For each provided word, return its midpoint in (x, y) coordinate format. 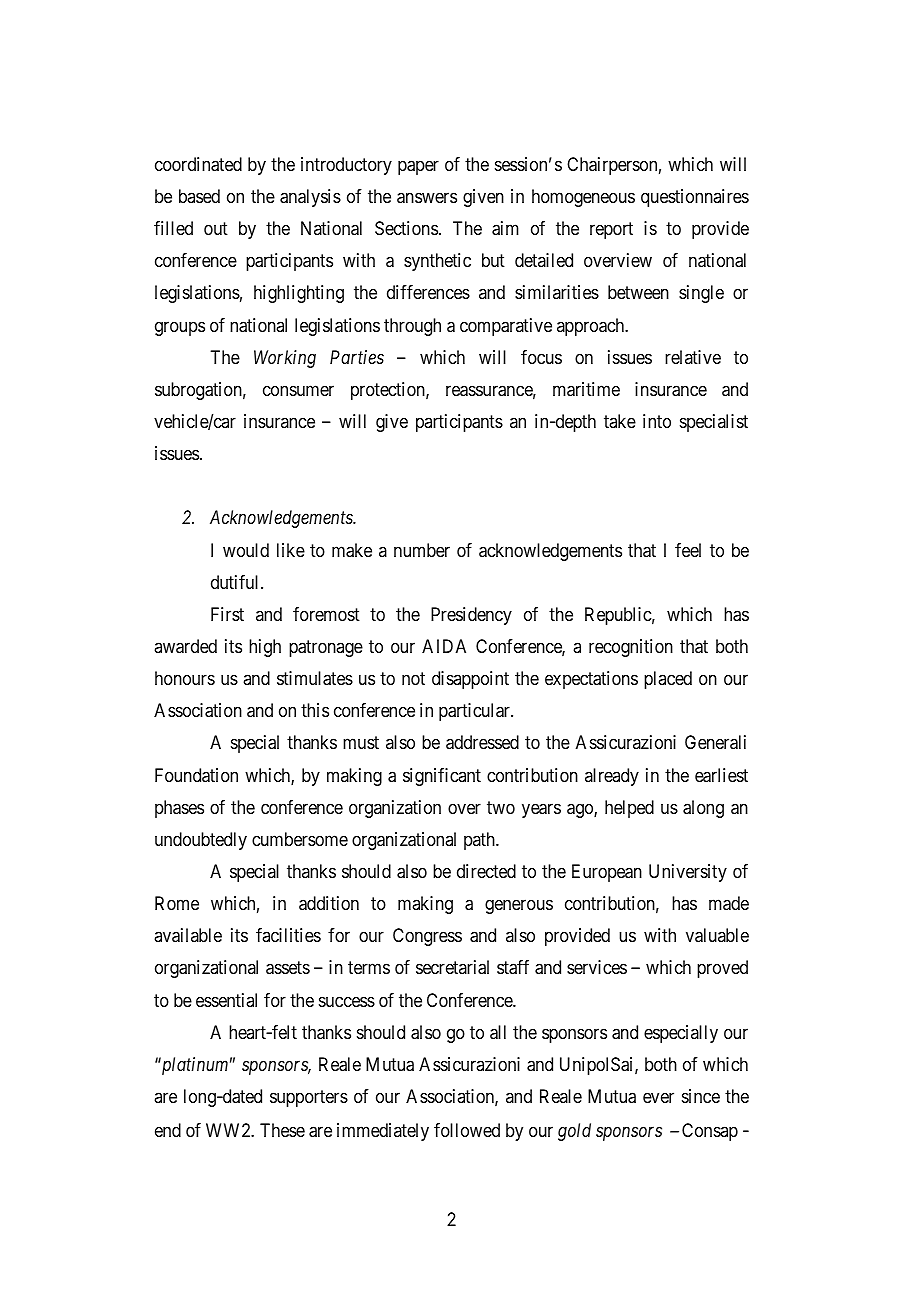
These (282, 1130)
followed (467, 1130)
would (246, 550)
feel (688, 550)
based (199, 196)
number (422, 550)
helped (629, 809)
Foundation (196, 775)
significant (442, 777)
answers (427, 198)
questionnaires (695, 198)
